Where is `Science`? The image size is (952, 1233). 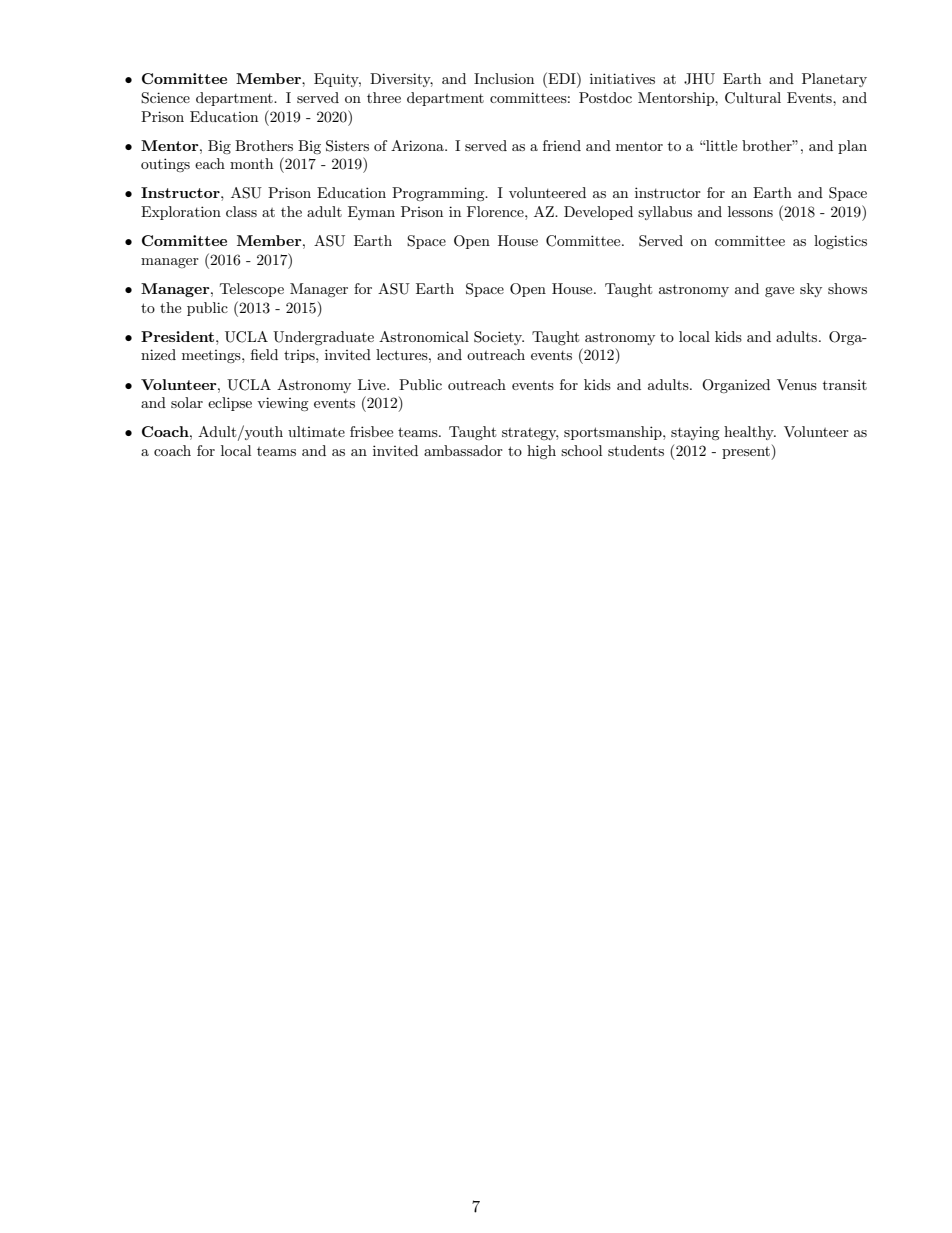
Science is located at coordinates (165, 98).
